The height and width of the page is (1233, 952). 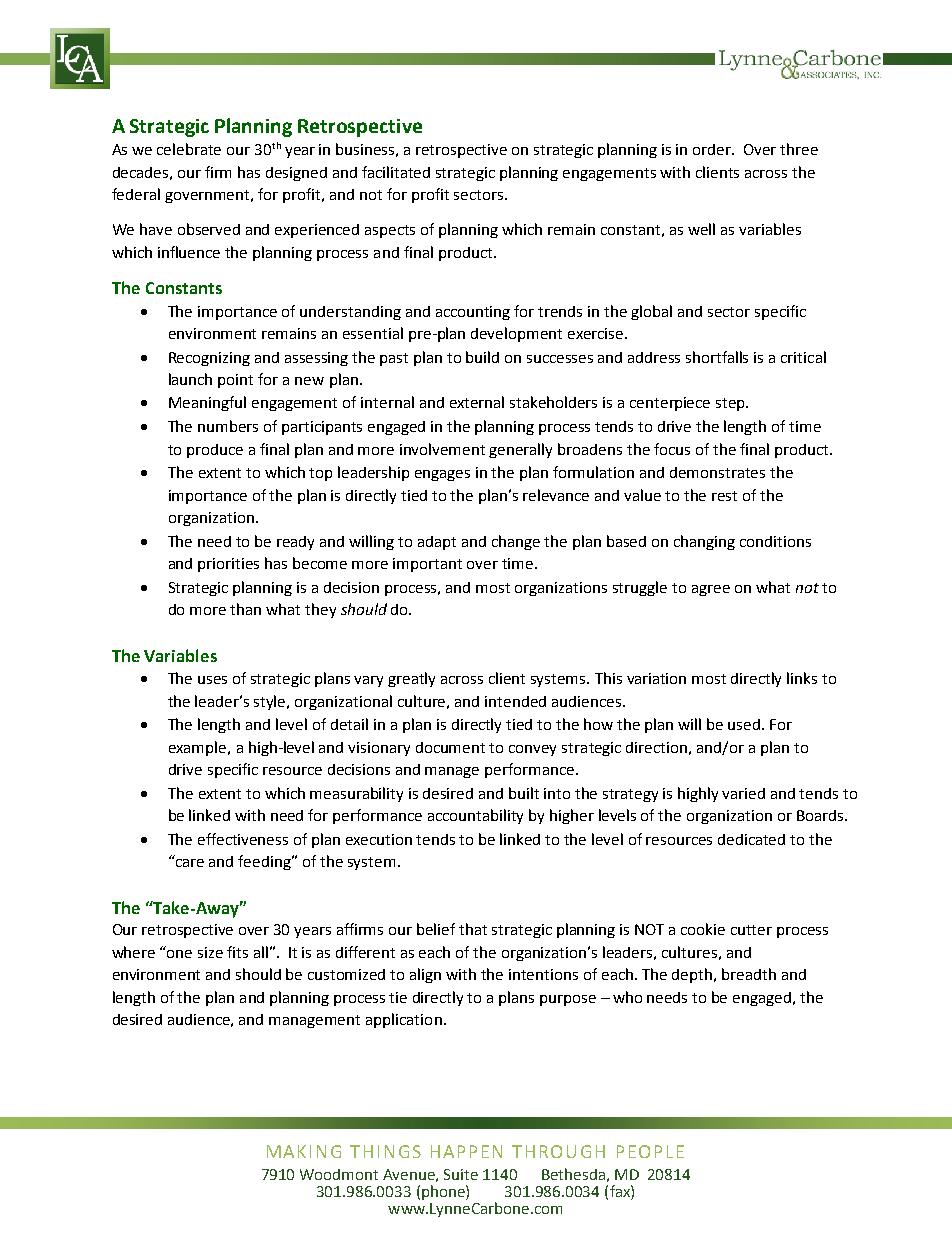 What do you see at coordinates (751, 839) in the page?
I see `dedicated` at bounding box center [751, 839].
